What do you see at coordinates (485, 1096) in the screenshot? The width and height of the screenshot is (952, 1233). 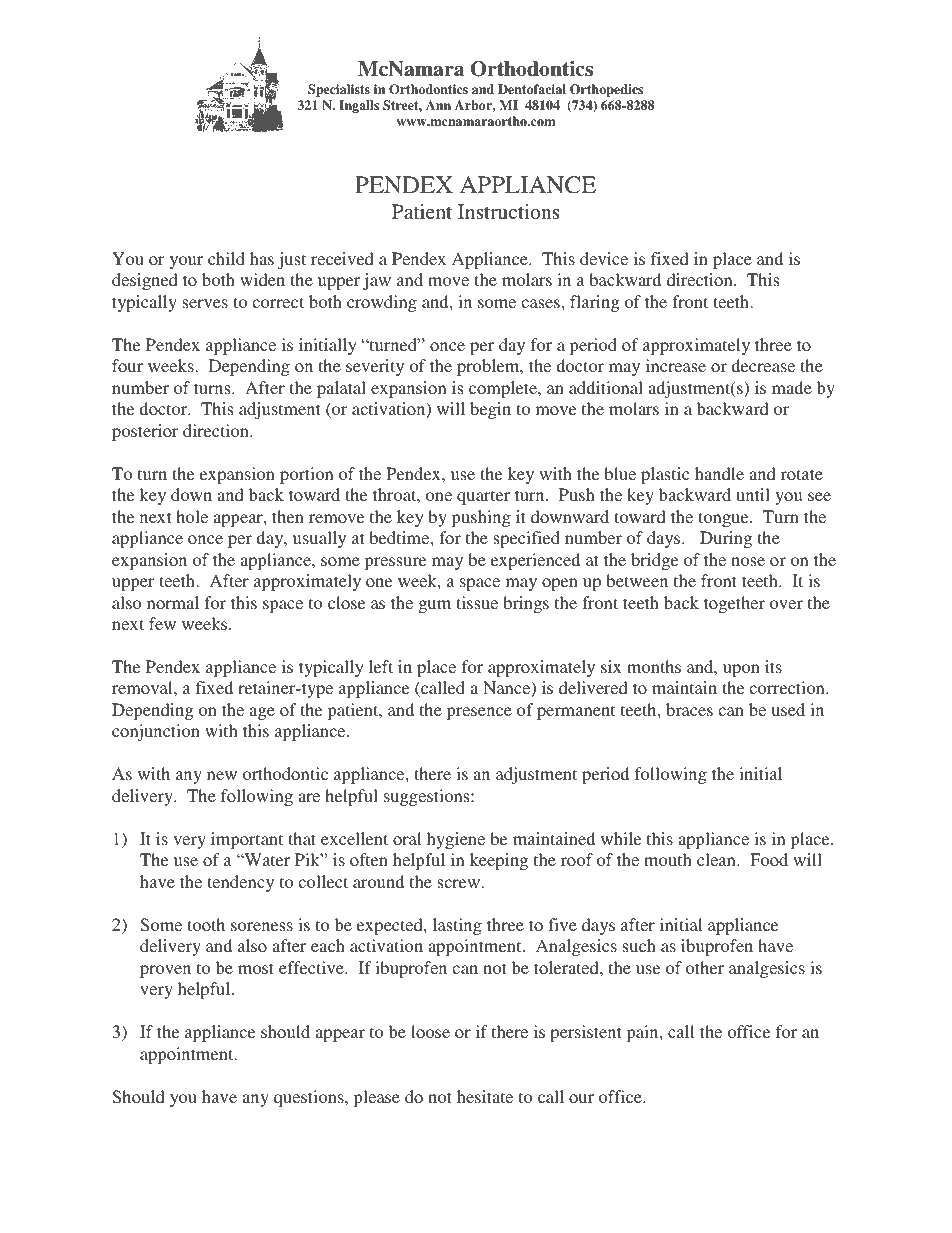 I see `hesitate` at bounding box center [485, 1096].
